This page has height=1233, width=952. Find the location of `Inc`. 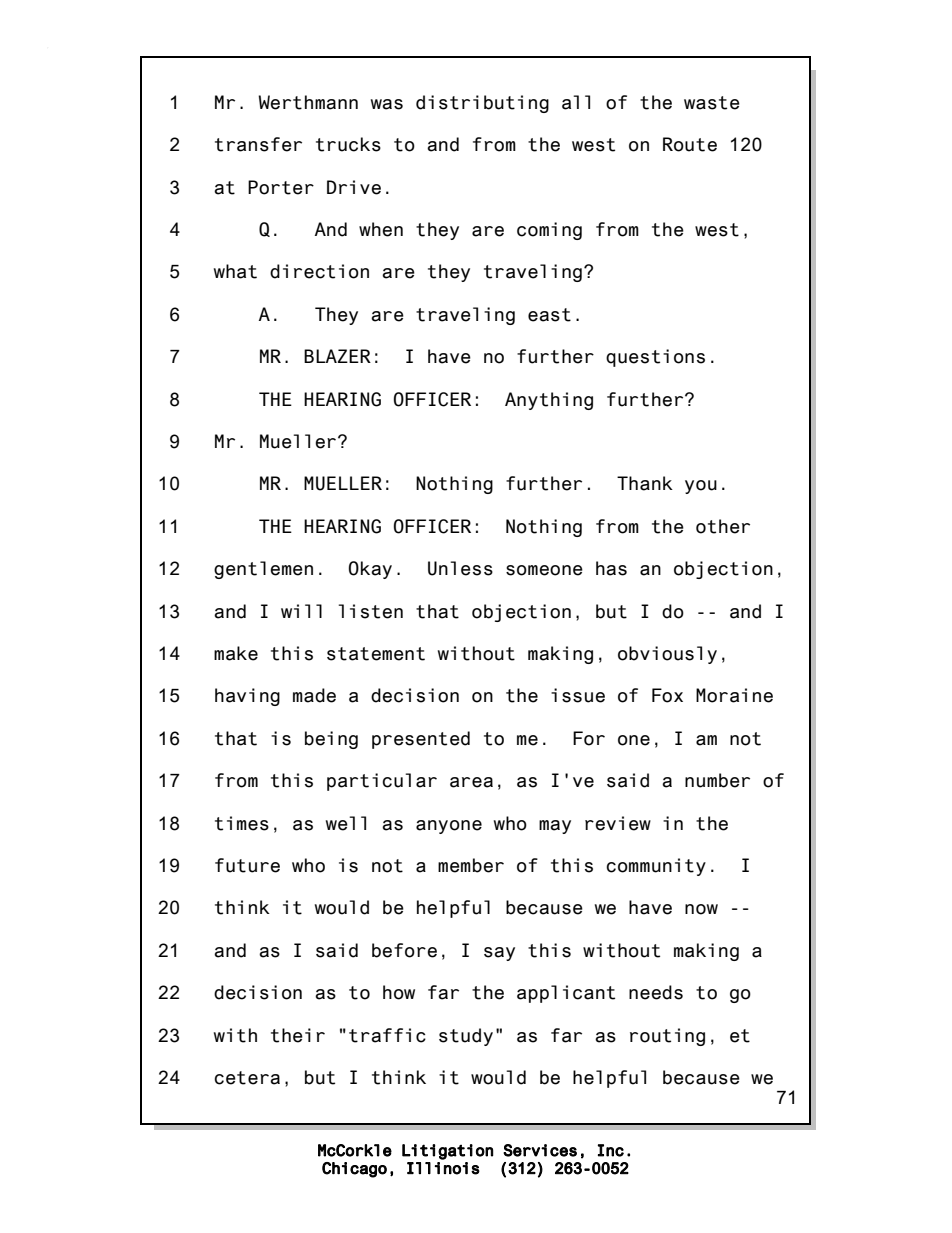

Inc is located at coordinates (611, 1150).
